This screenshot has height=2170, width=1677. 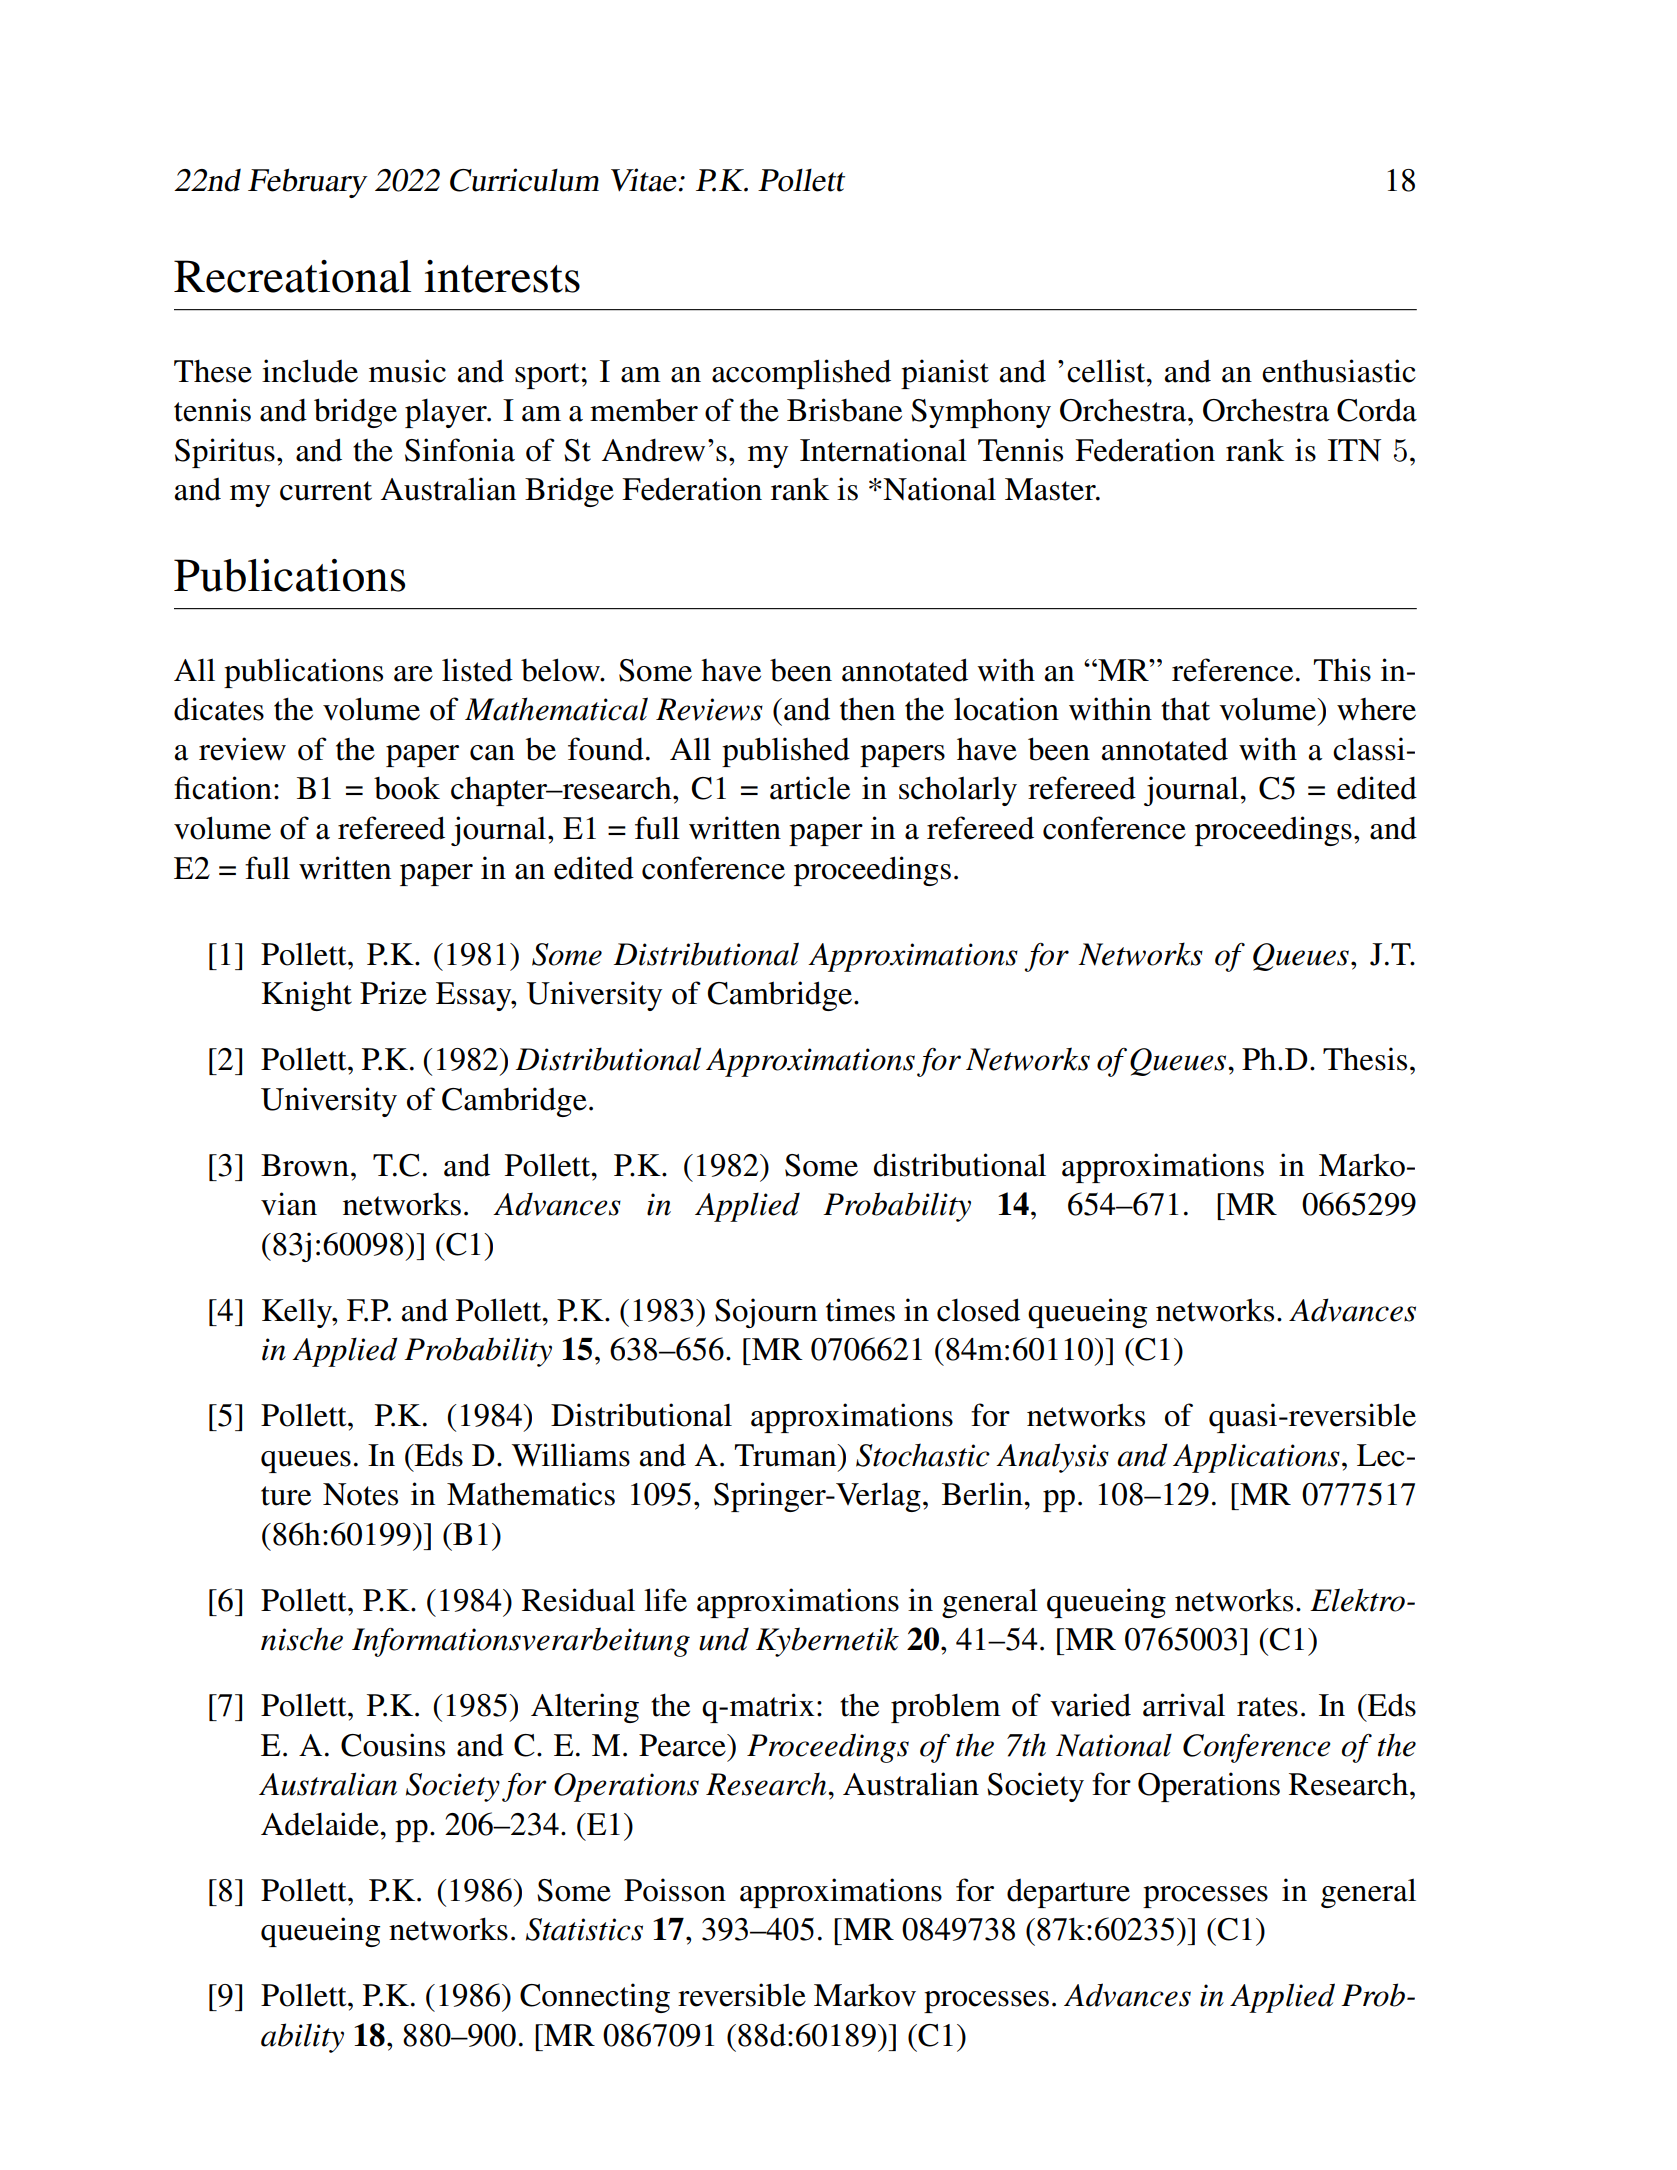 What do you see at coordinates (675, 1890) in the screenshot?
I see `Poisson` at bounding box center [675, 1890].
